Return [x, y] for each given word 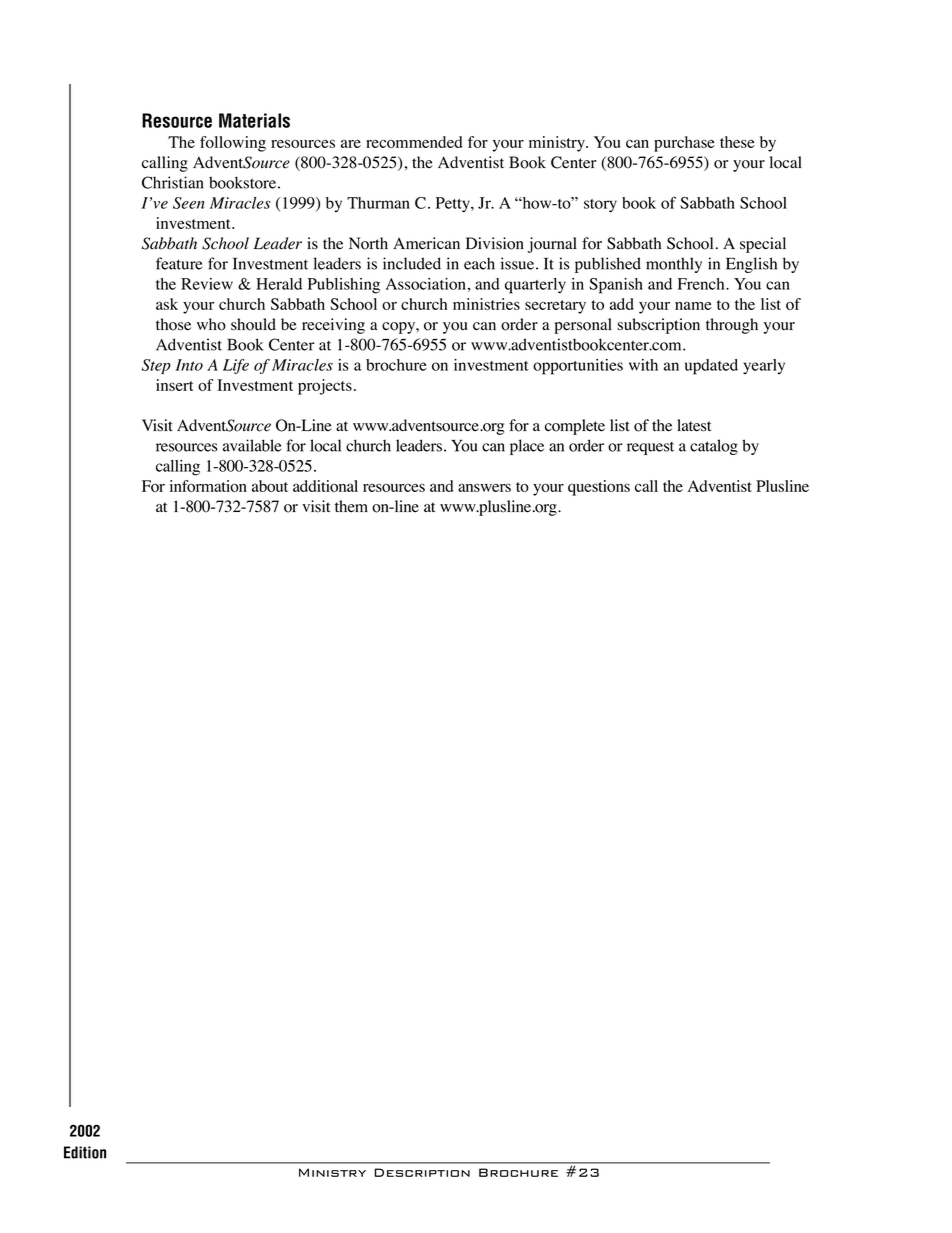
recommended [414, 142]
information [208, 486]
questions [599, 488]
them [351, 506]
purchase [684, 144]
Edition [85, 1152]
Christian [172, 182]
